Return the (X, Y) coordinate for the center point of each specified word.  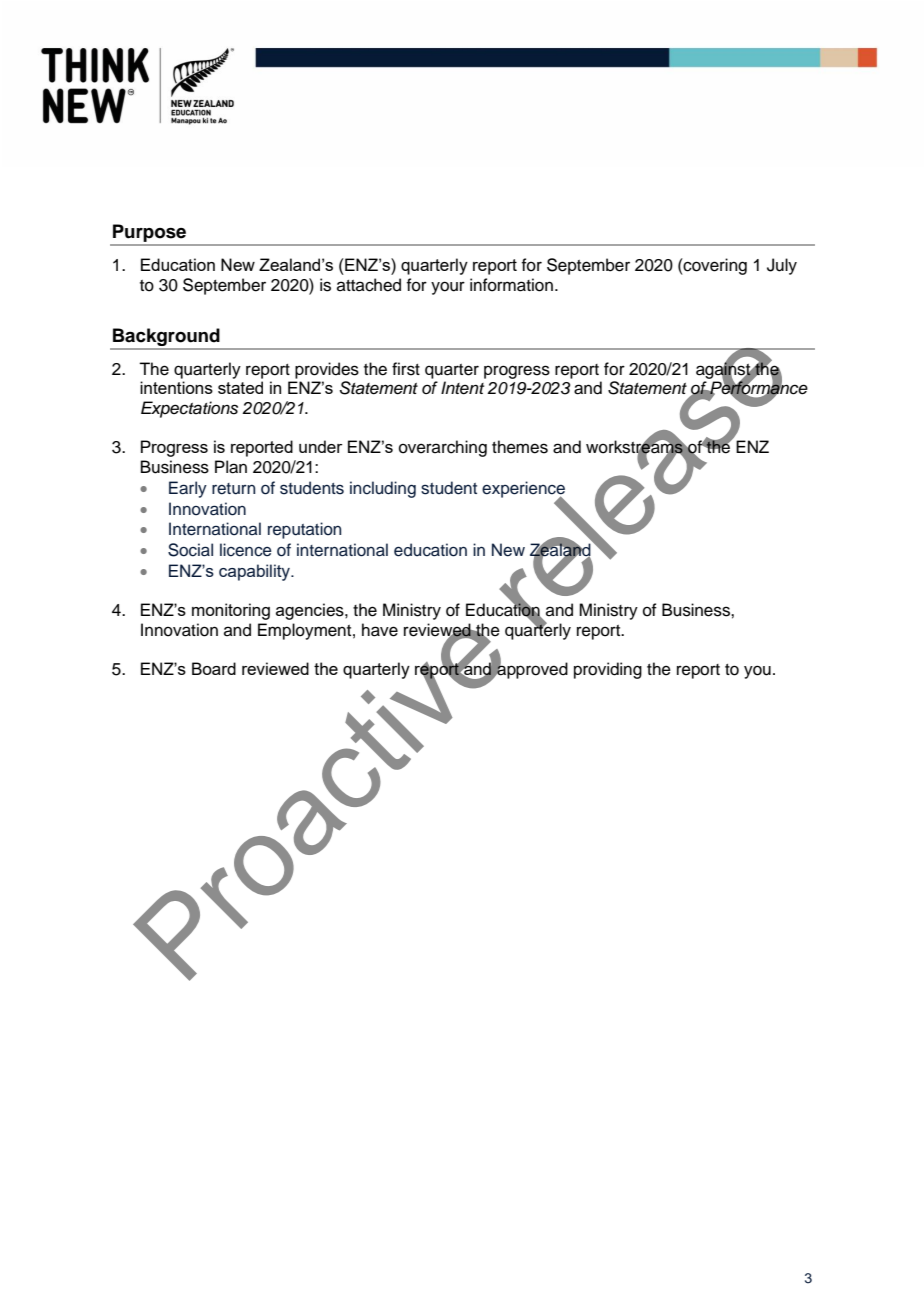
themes (520, 447)
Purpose (149, 234)
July (782, 266)
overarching (443, 448)
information (511, 285)
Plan (231, 467)
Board (214, 668)
